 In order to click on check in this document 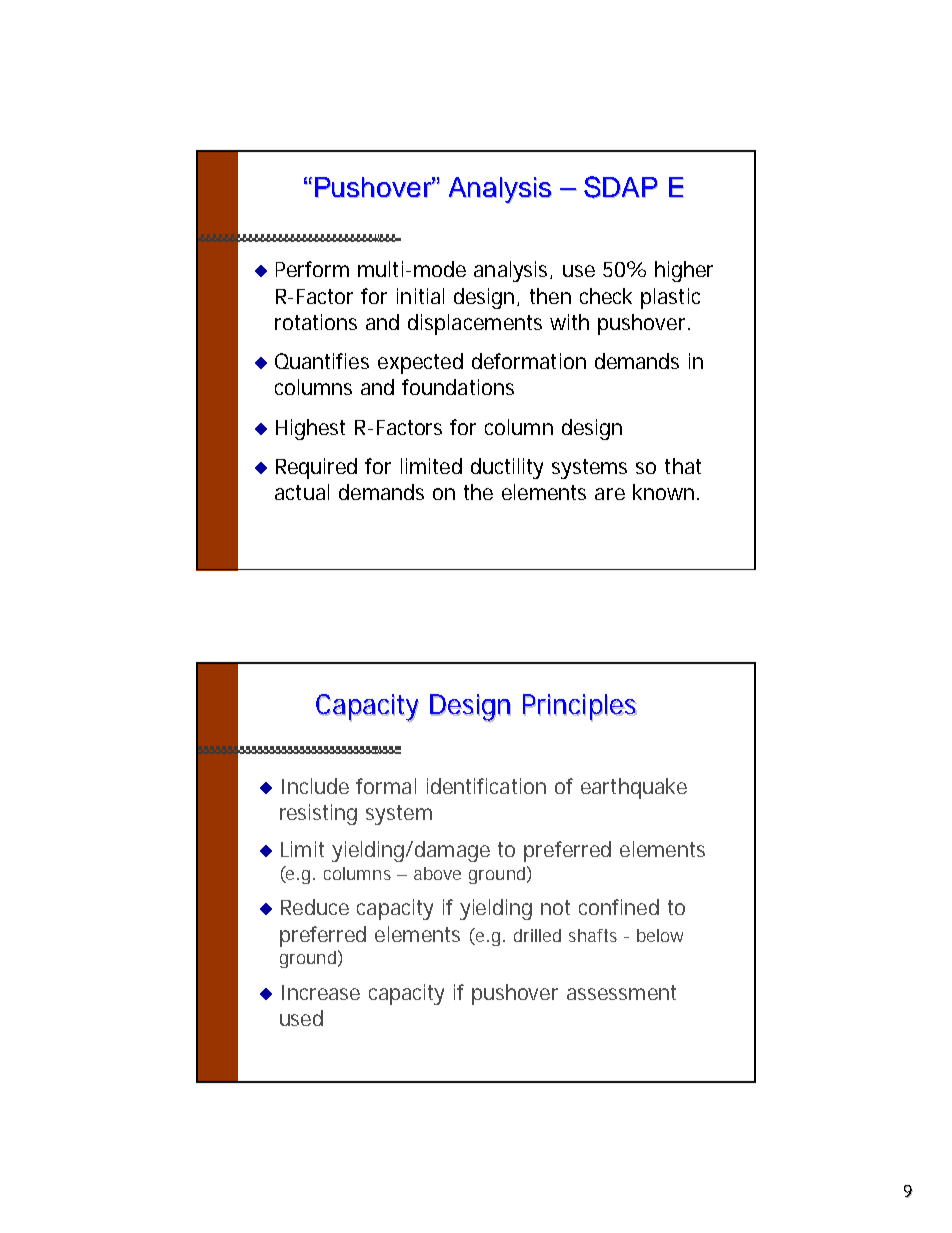, I will do `click(606, 296)`.
